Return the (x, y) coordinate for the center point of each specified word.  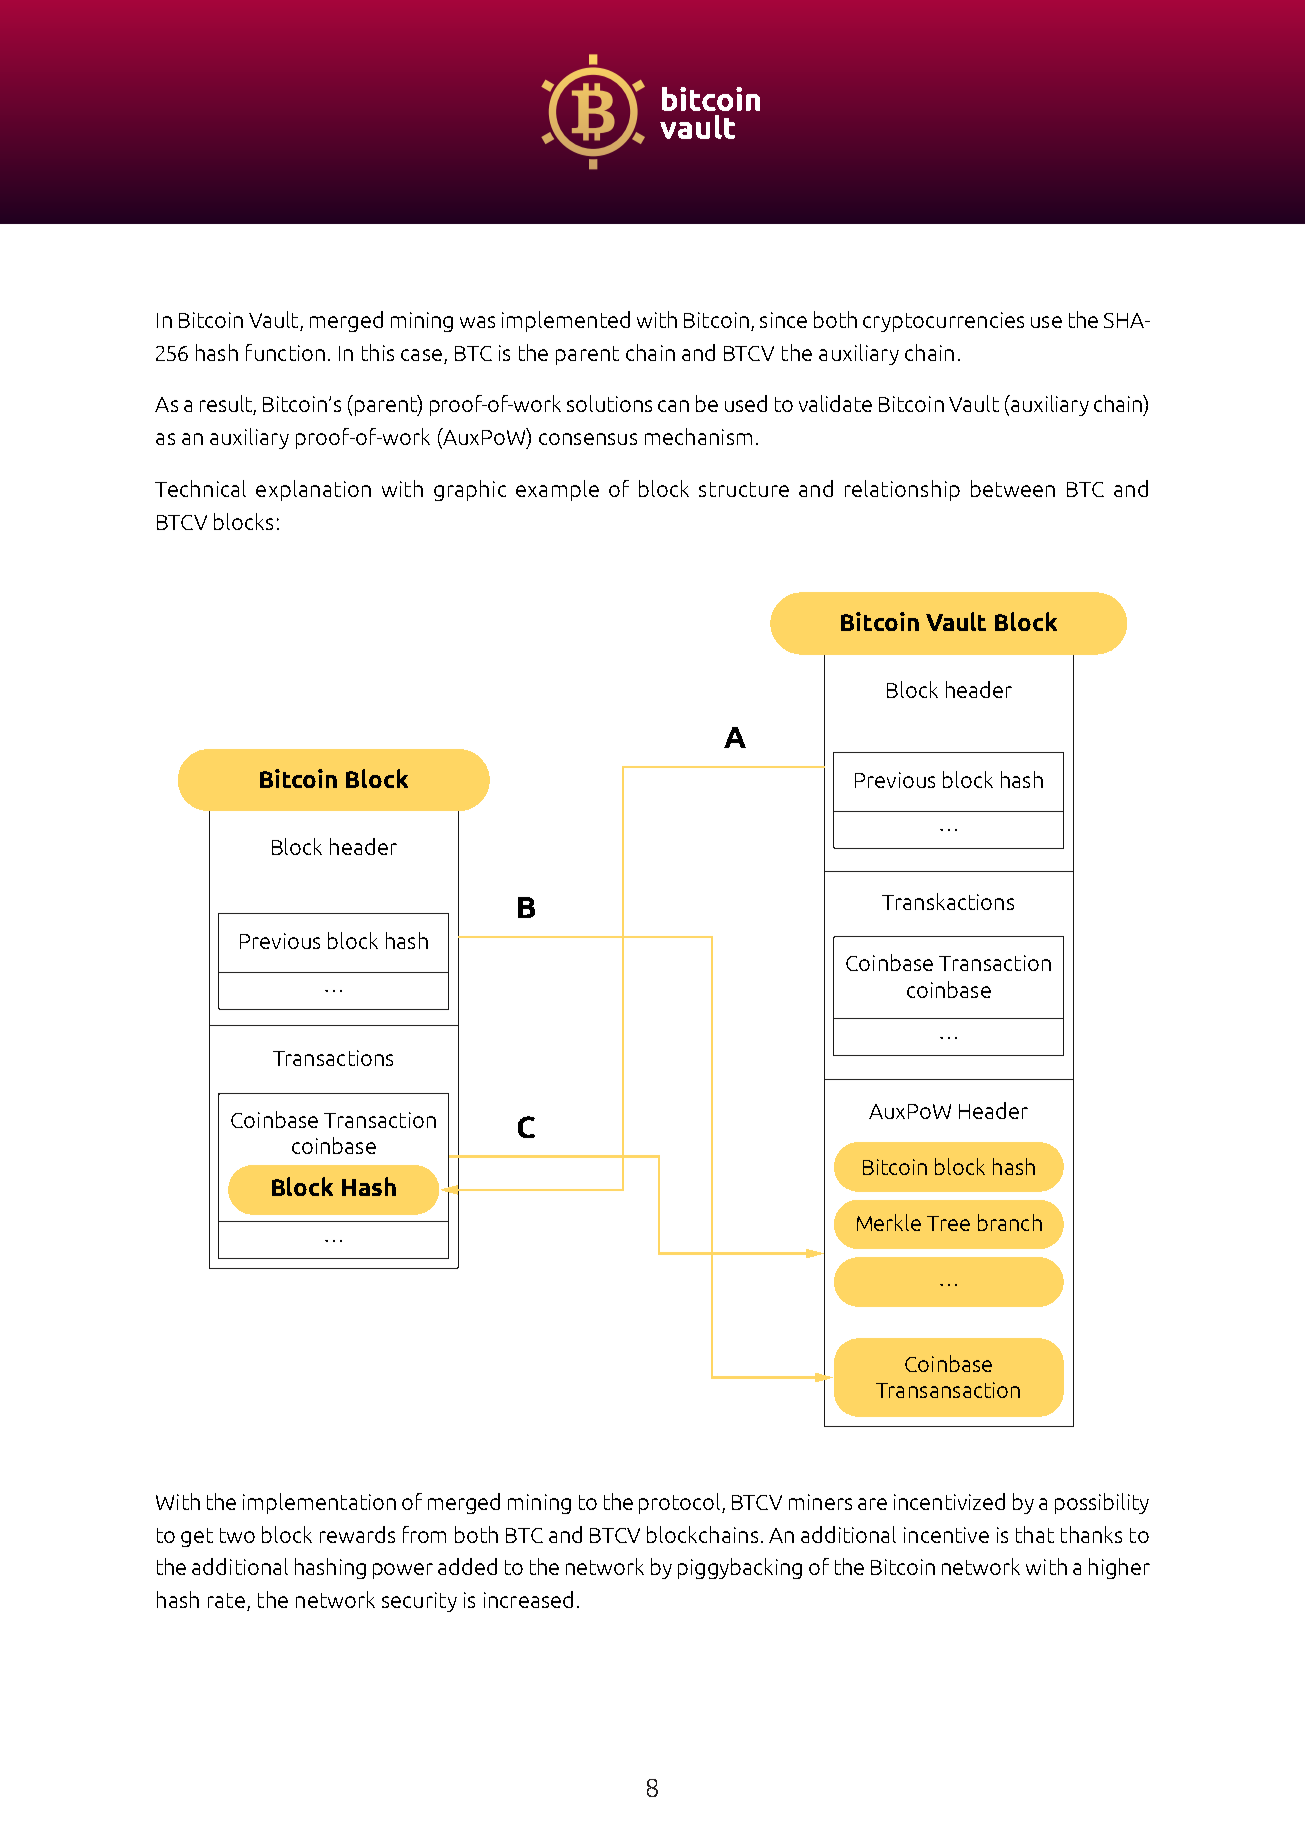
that (1035, 1534)
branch (1010, 1222)
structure (744, 489)
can (673, 406)
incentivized (949, 1501)
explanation (313, 490)
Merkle (889, 1222)
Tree (948, 1223)
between (1013, 488)
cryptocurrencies (943, 322)
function (285, 352)
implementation (319, 1503)
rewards (357, 1534)
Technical (200, 488)
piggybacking (740, 1568)
